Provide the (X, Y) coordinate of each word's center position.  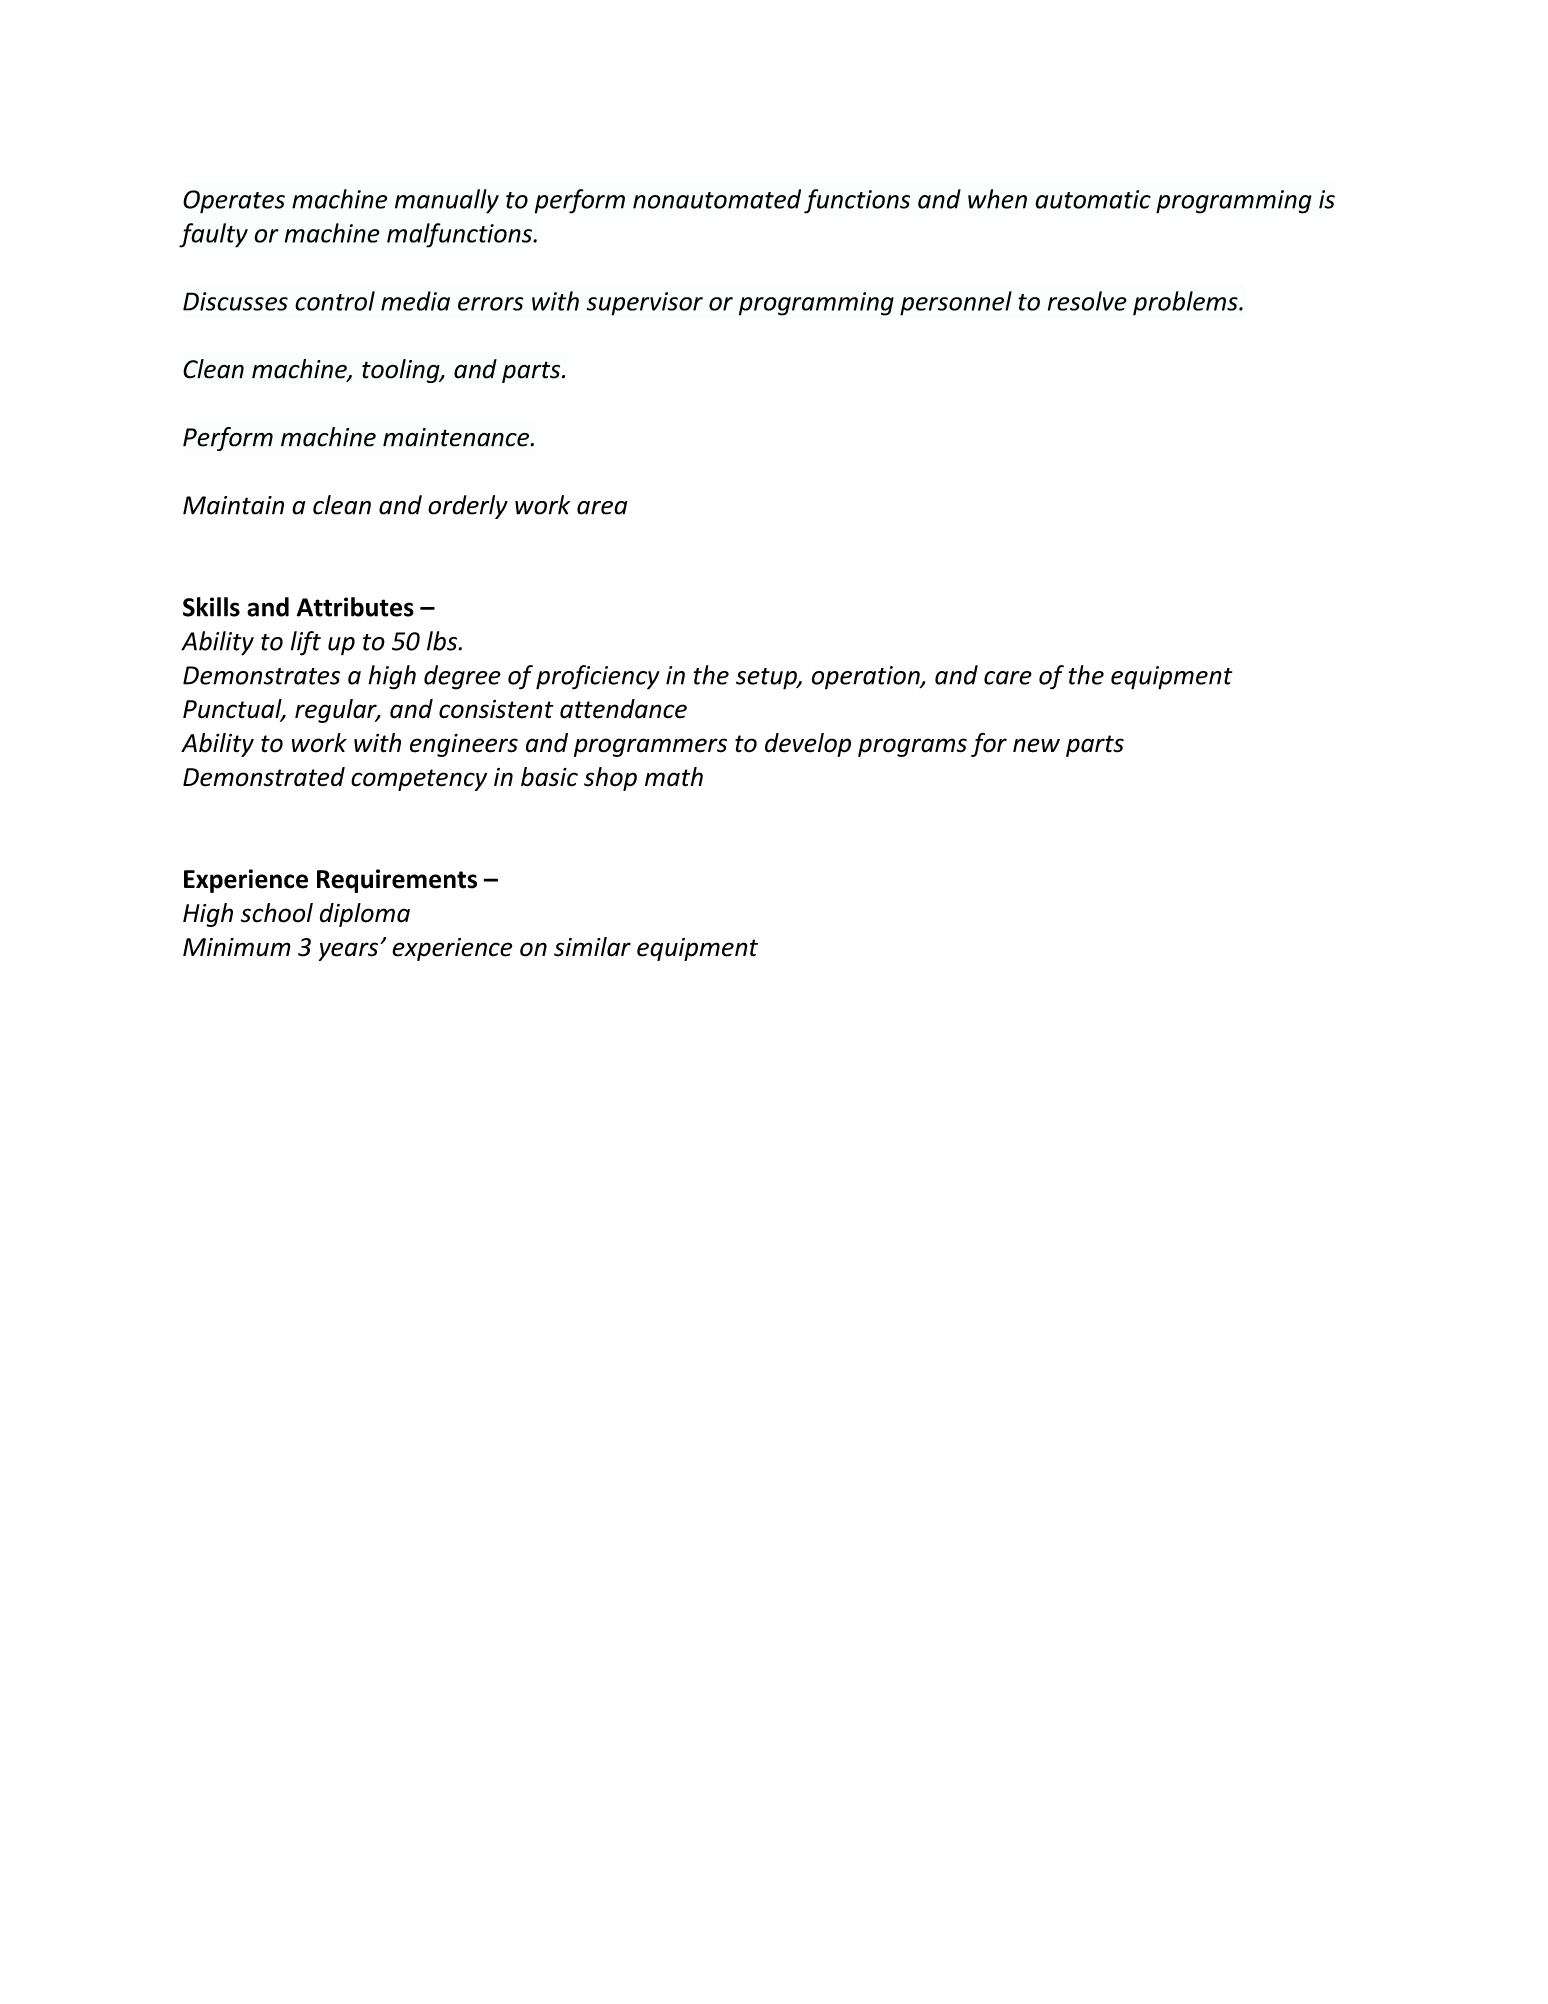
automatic (1093, 199)
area (602, 508)
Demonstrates (261, 675)
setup (767, 679)
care (1008, 678)
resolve (1087, 301)
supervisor (645, 304)
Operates (234, 202)
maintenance (457, 437)
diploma (365, 915)
